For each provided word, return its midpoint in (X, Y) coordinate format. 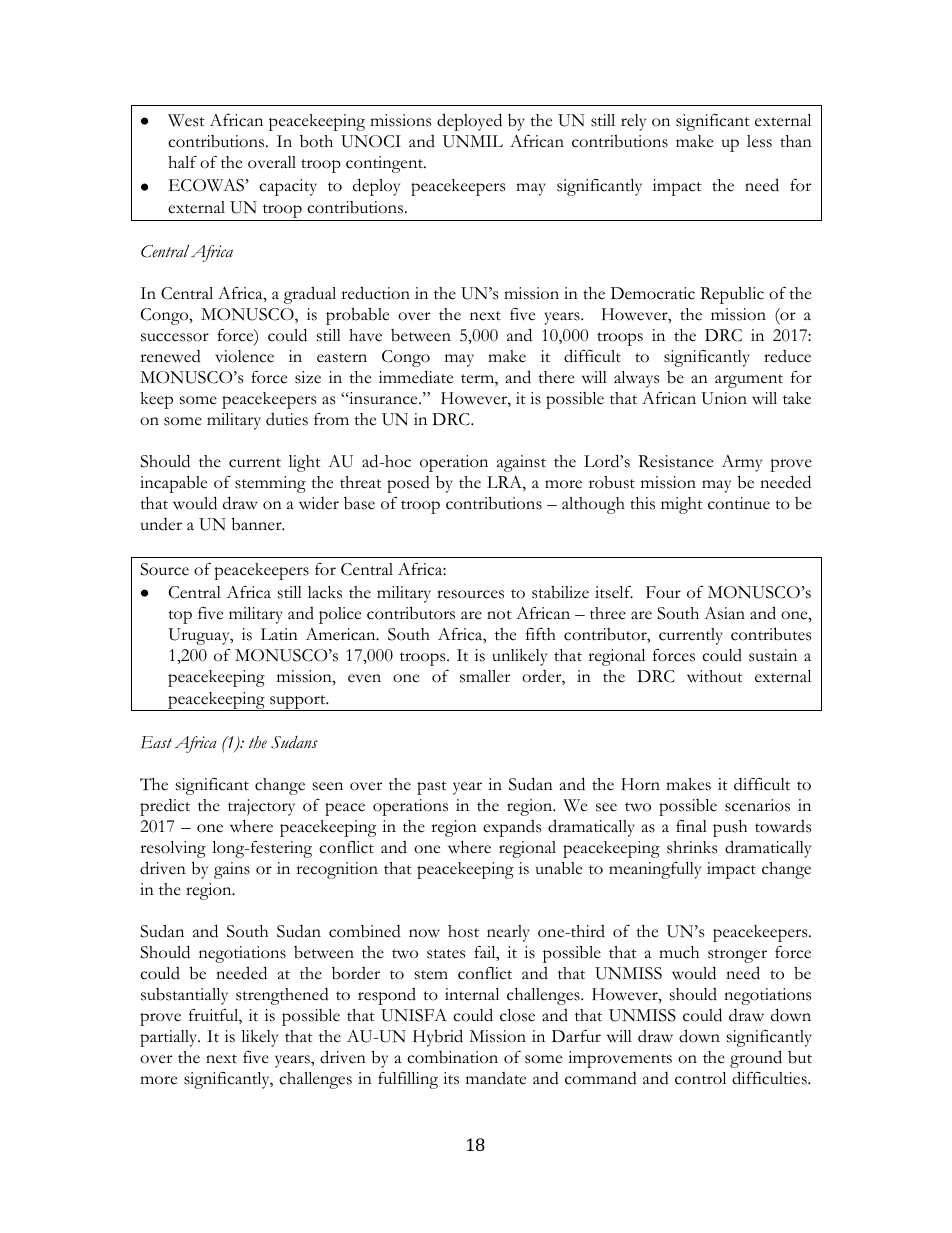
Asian (724, 613)
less (759, 141)
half (182, 162)
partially (170, 1038)
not (499, 615)
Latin (279, 634)
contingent (386, 164)
